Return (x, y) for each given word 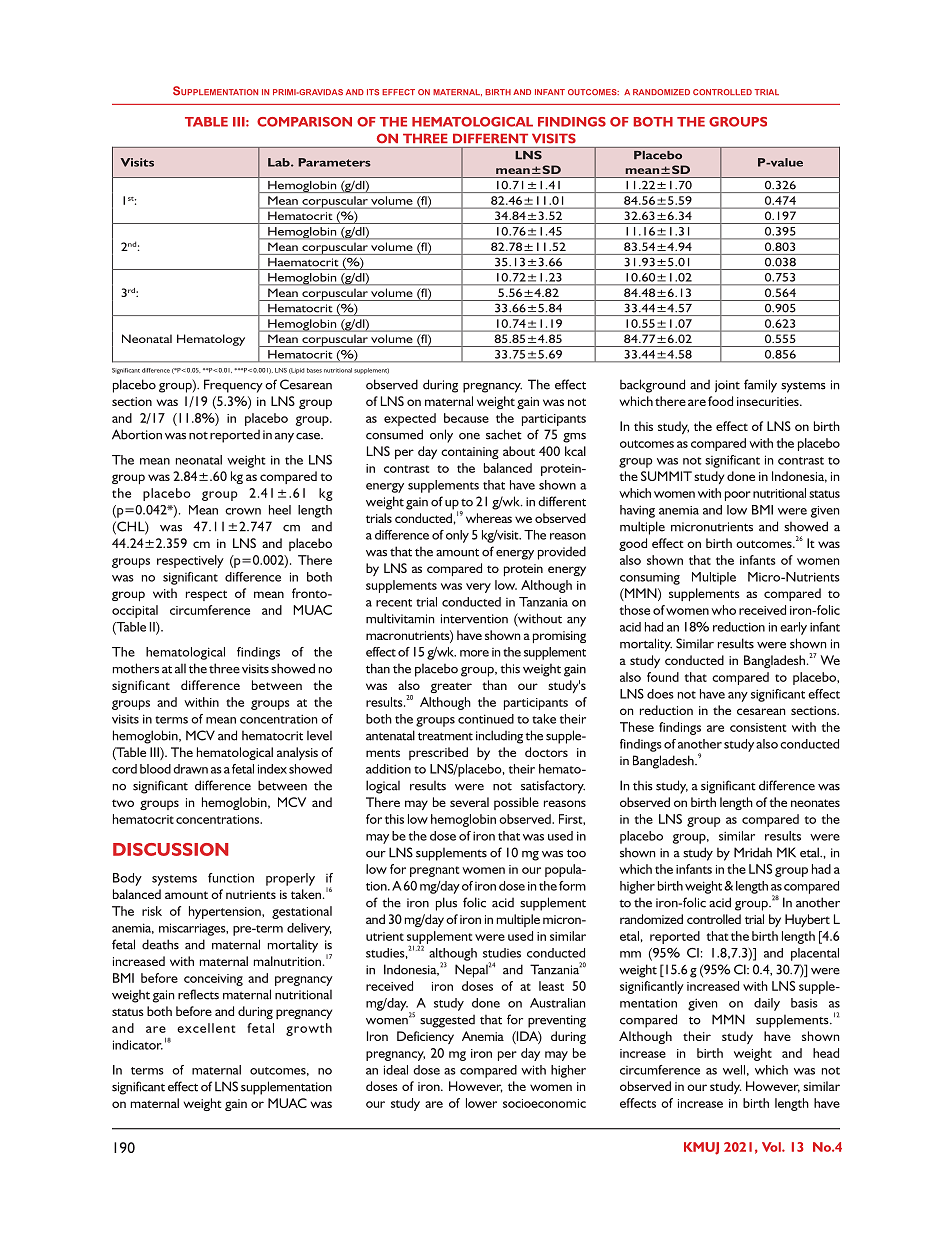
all (180, 669)
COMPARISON (304, 122)
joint (727, 386)
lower (481, 1103)
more (474, 653)
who (723, 610)
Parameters (334, 162)
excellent (206, 1028)
